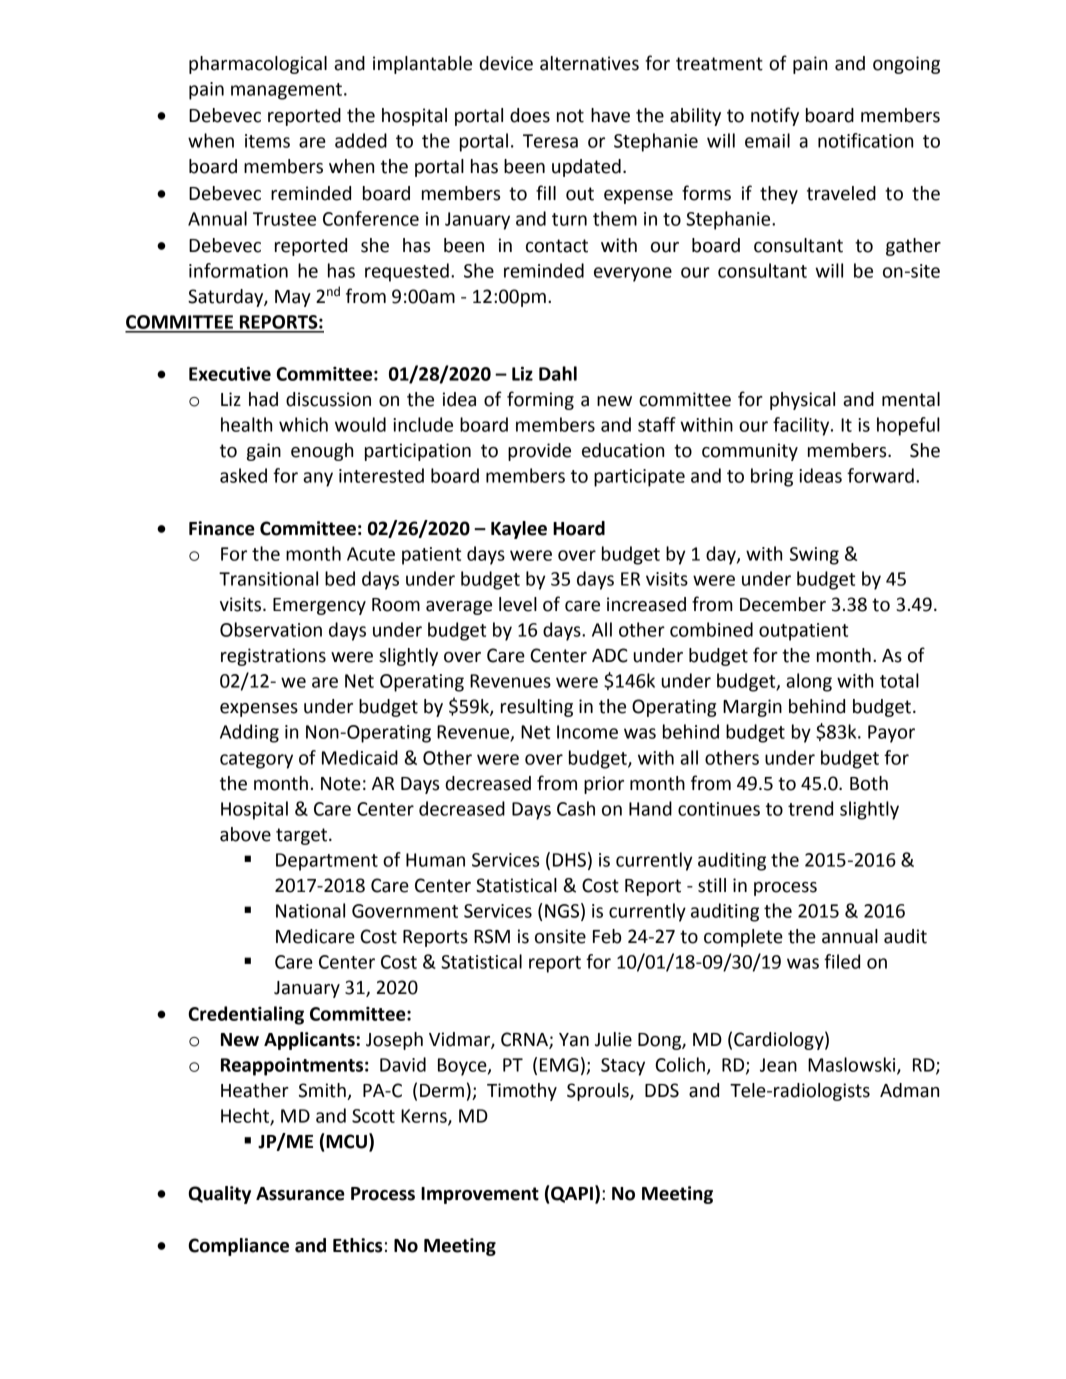  I want to click on registrations, so click(273, 657).
